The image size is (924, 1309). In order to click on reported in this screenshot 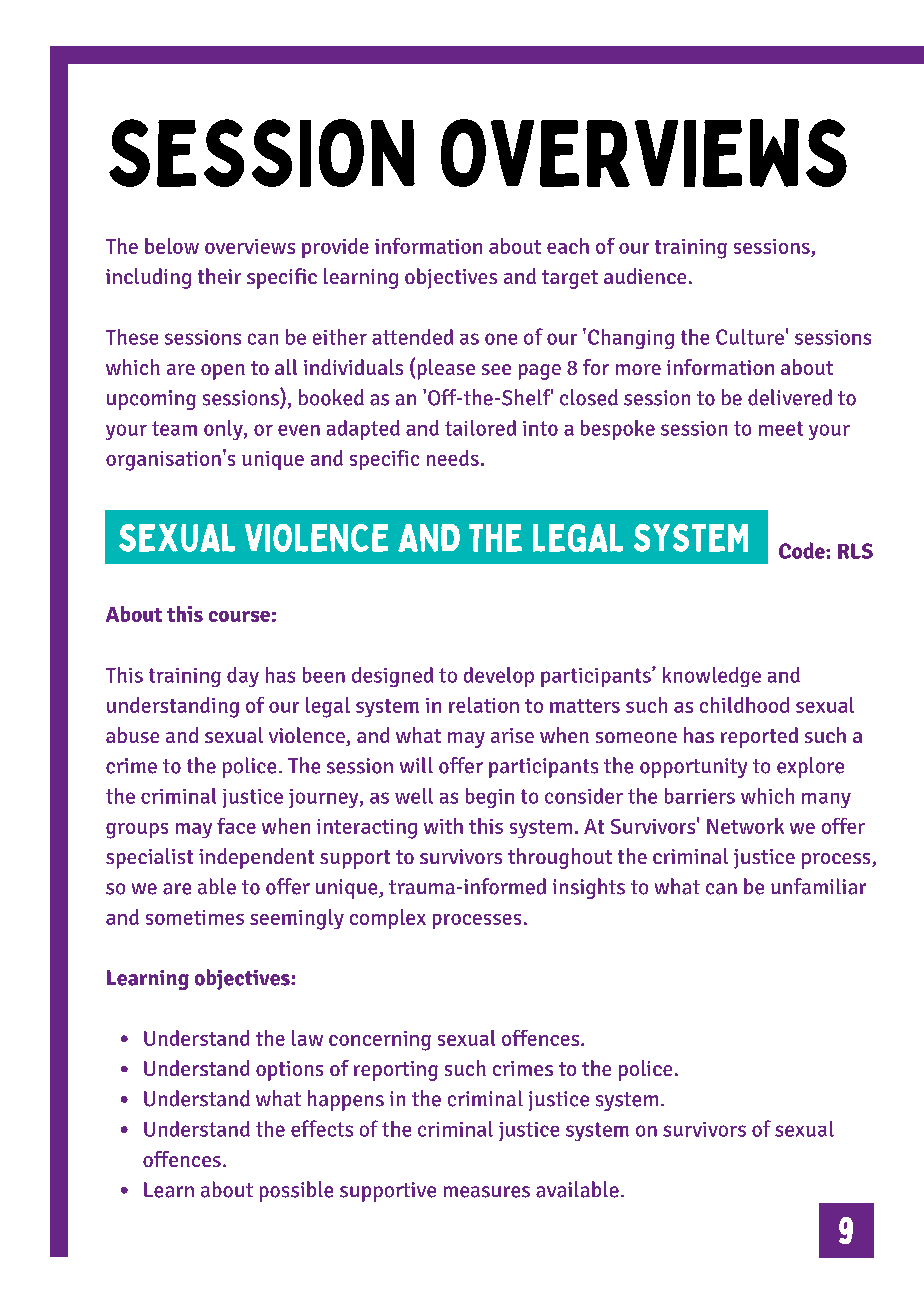, I will do `click(759, 737)`.
